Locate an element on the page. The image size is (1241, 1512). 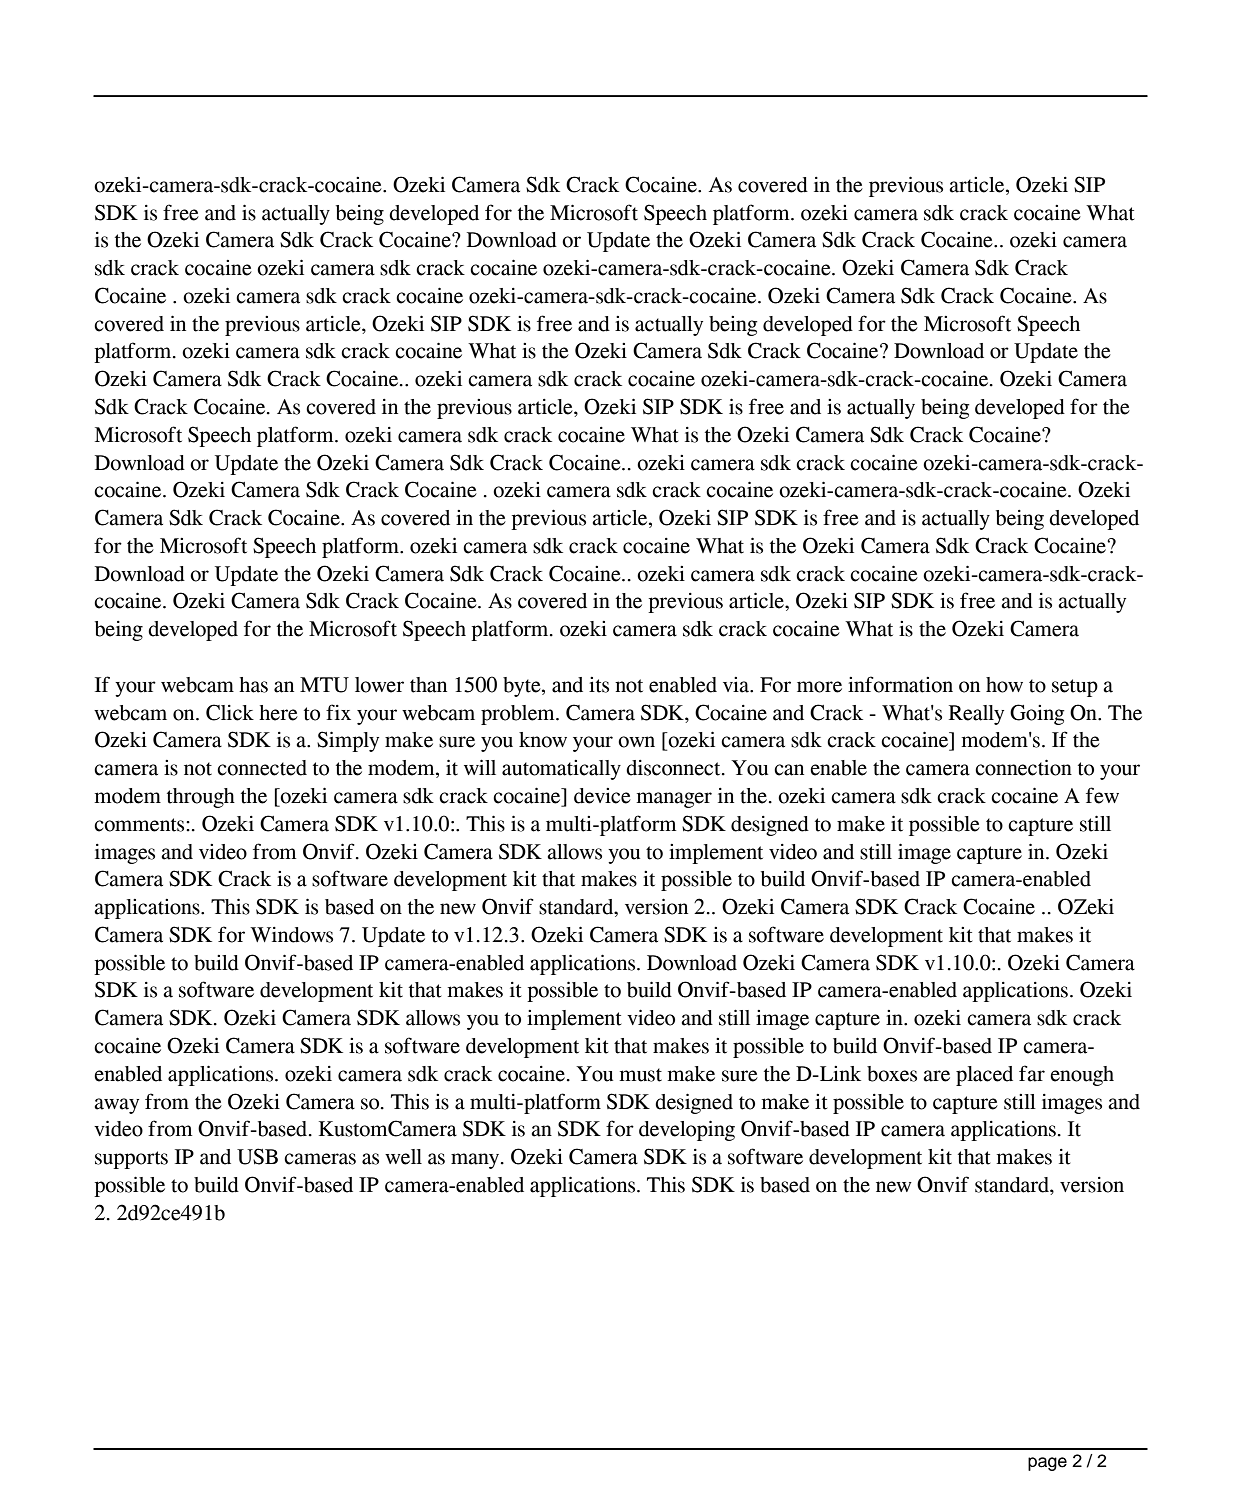
away is located at coordinates (116, 1106).
